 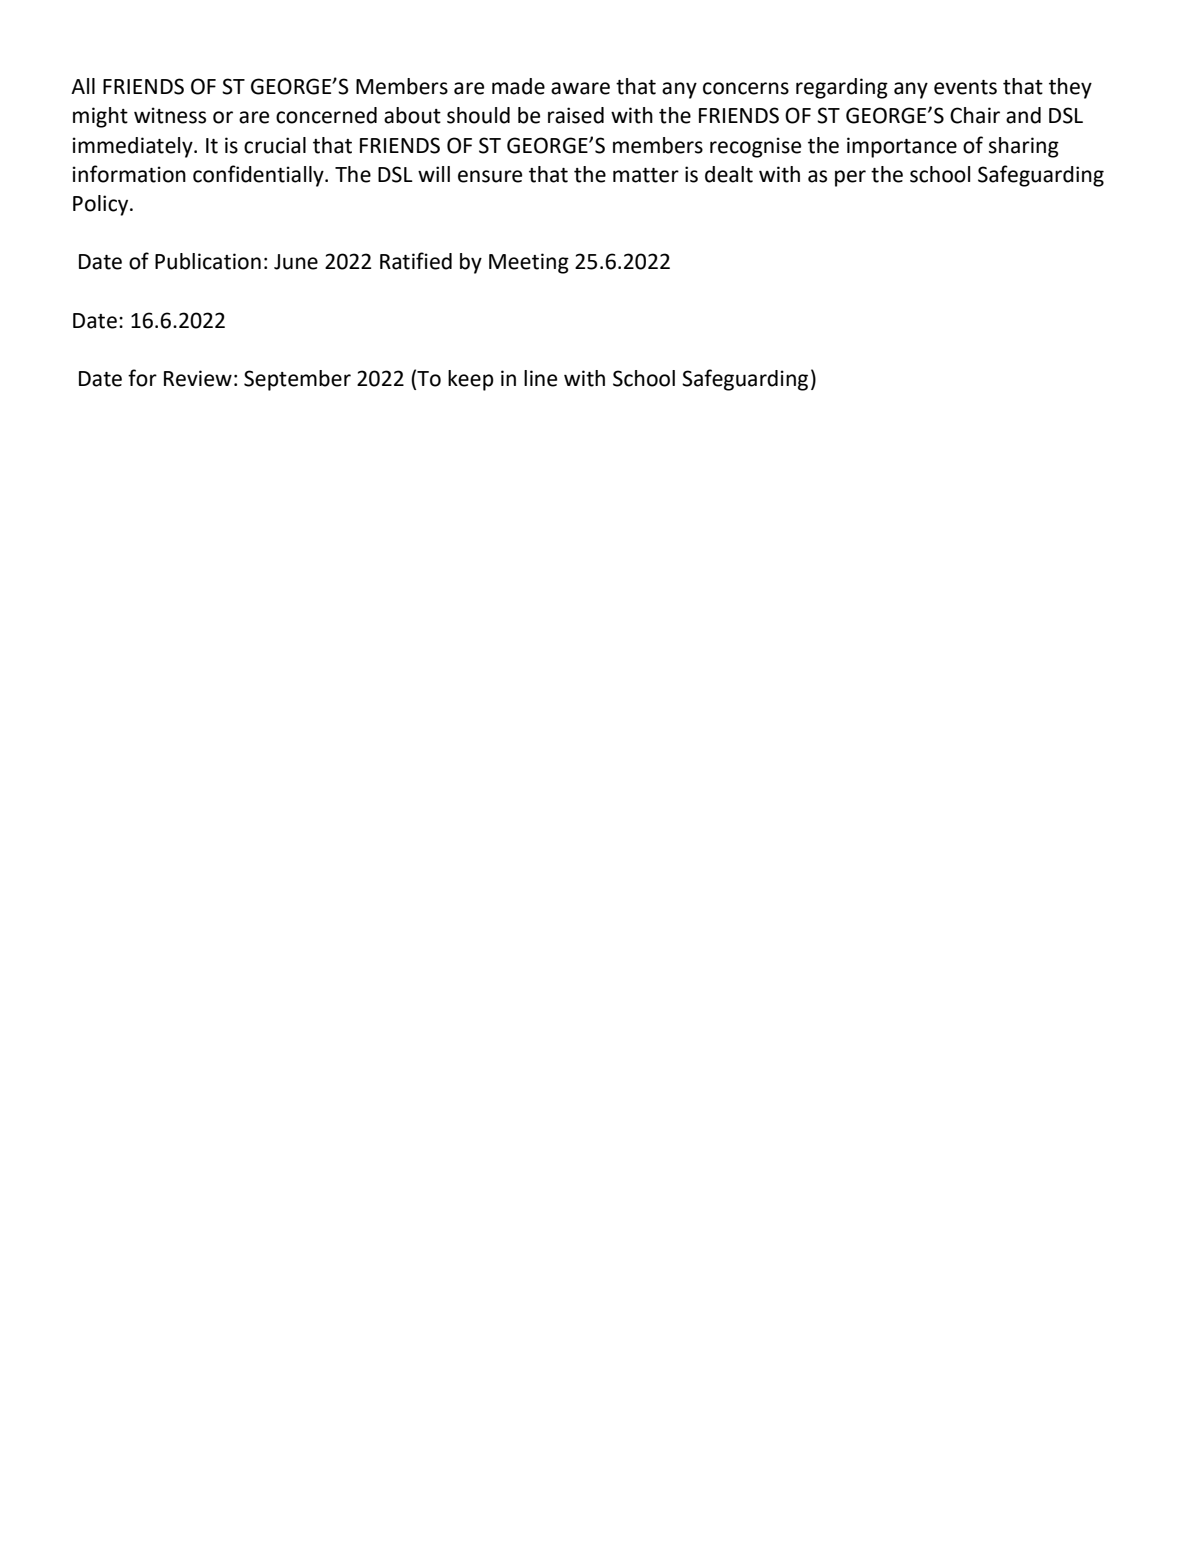 What do you see at coordinates (646, 175) in the screenshot?
I see `matter` at bounding box center [646, 175].
